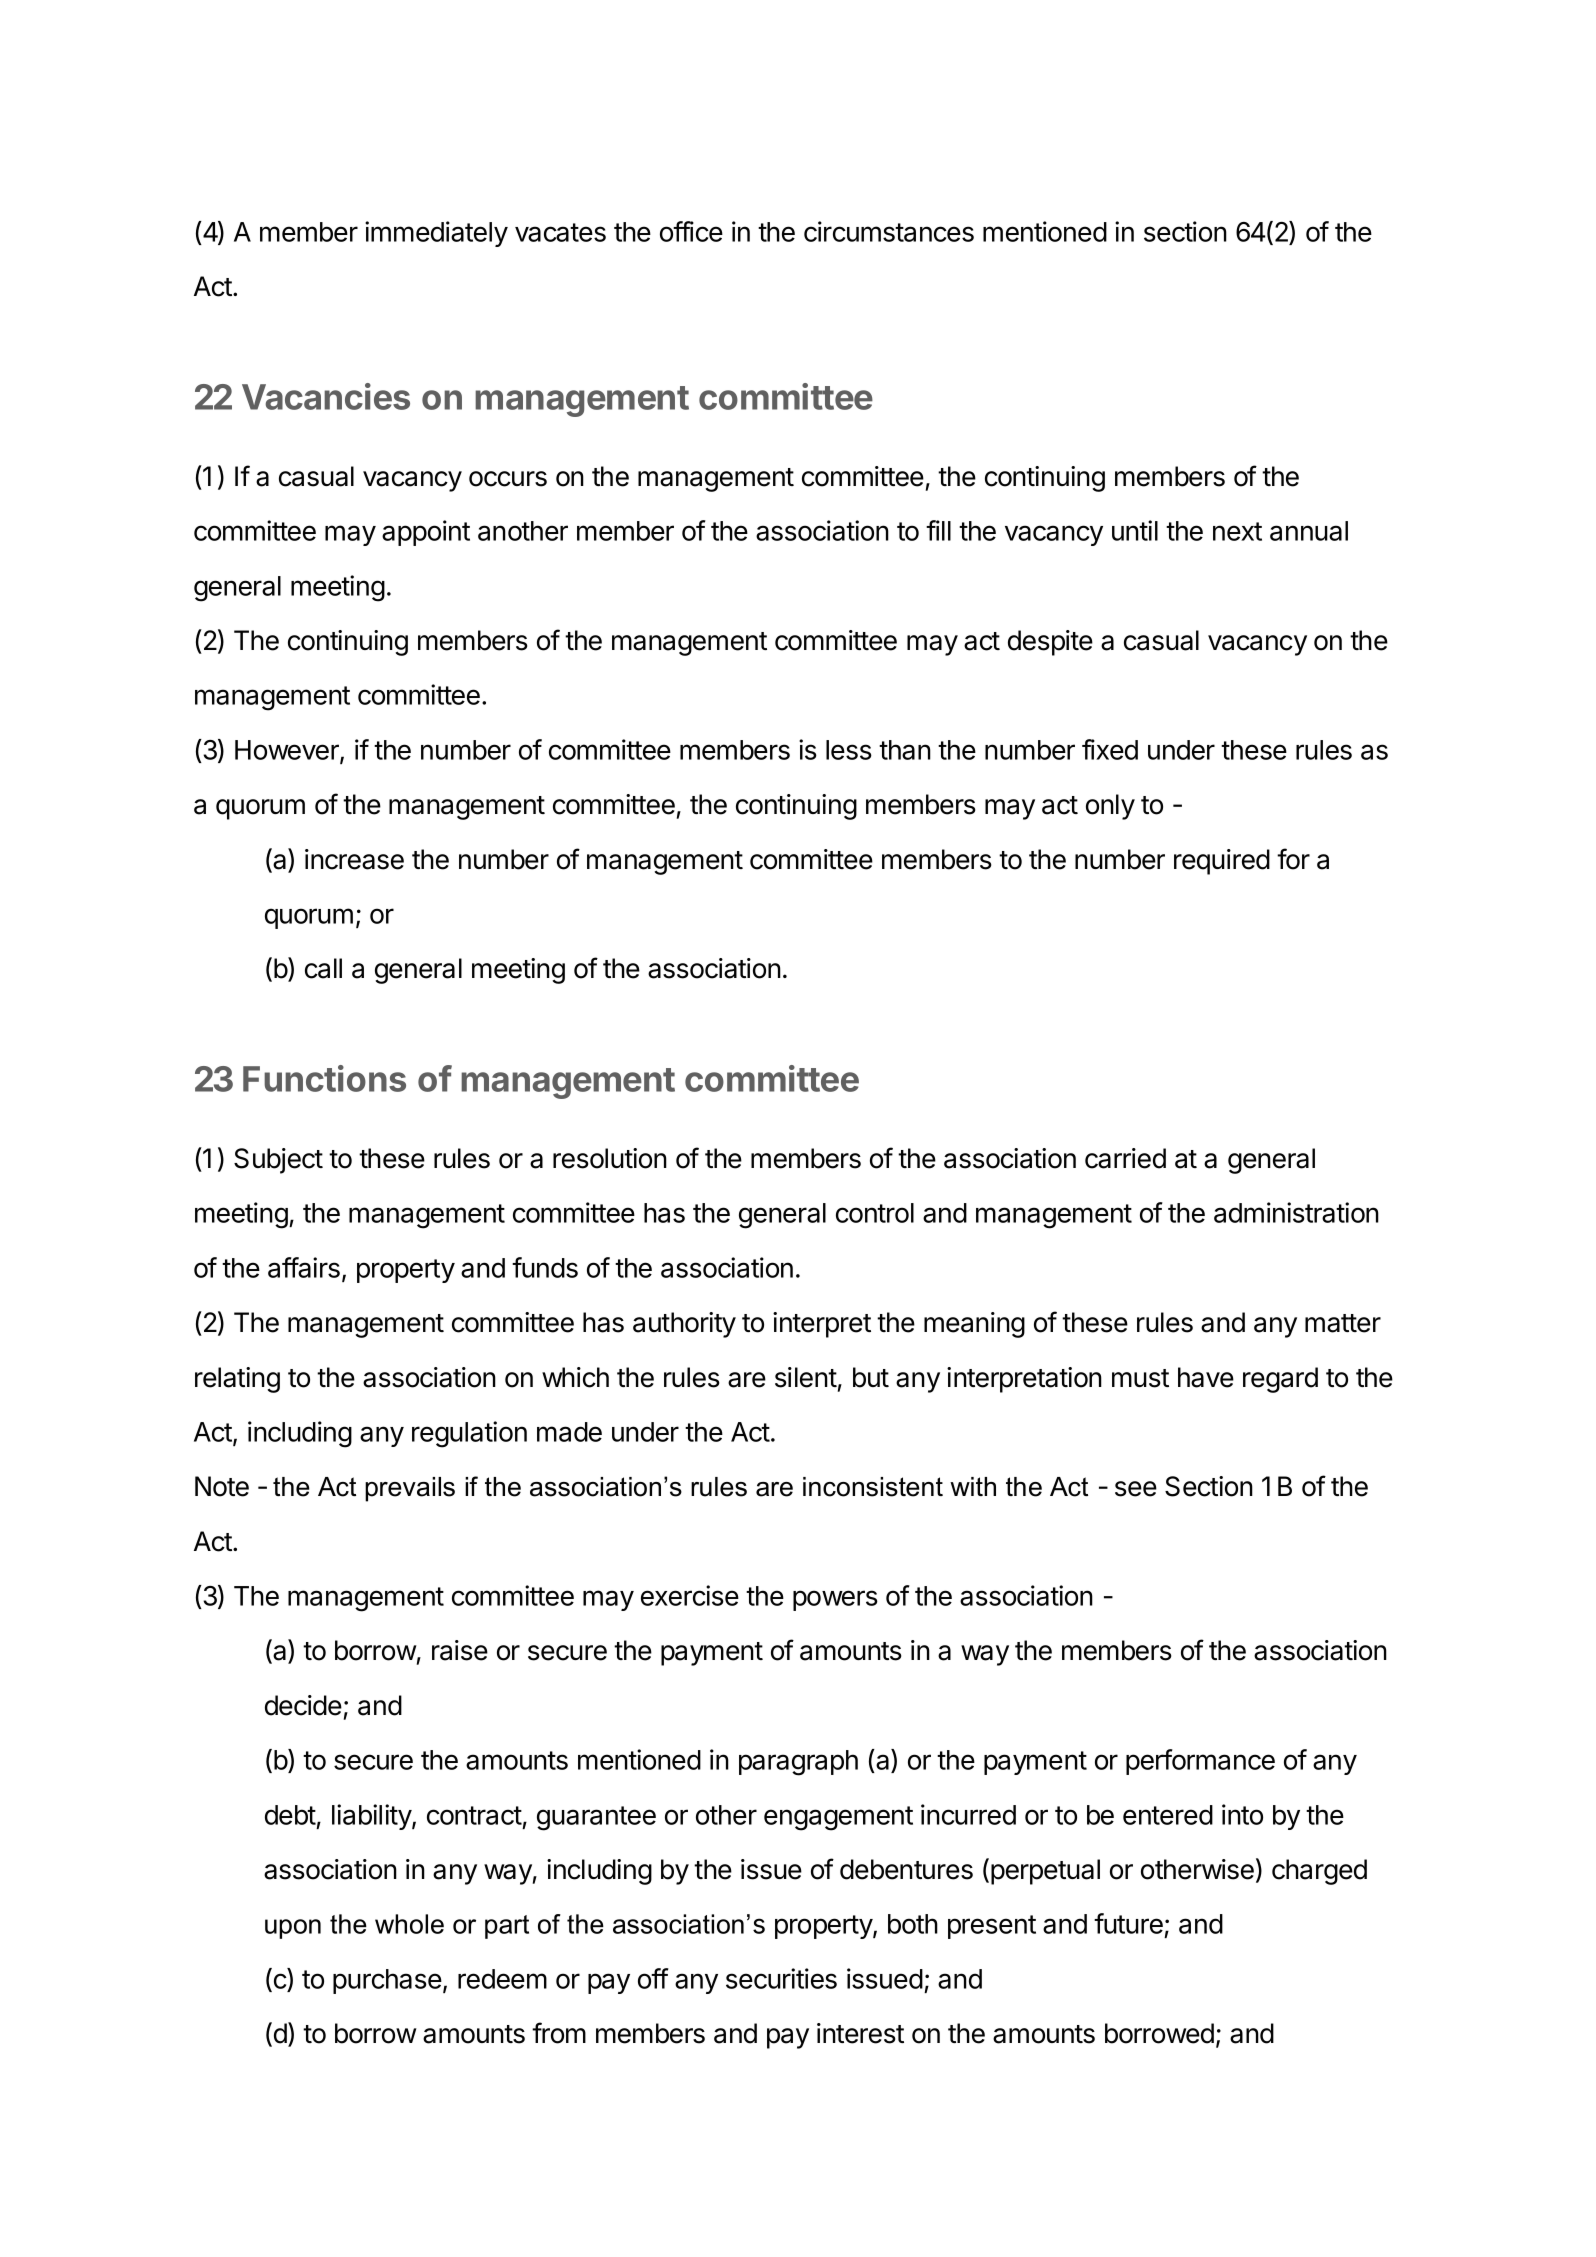 The width and height of the screenshot is (1596, 2257). What do you see at coordinates (387, 1981) in the screenshot?
I see `purchase` at bounding box center [387, 1981].
